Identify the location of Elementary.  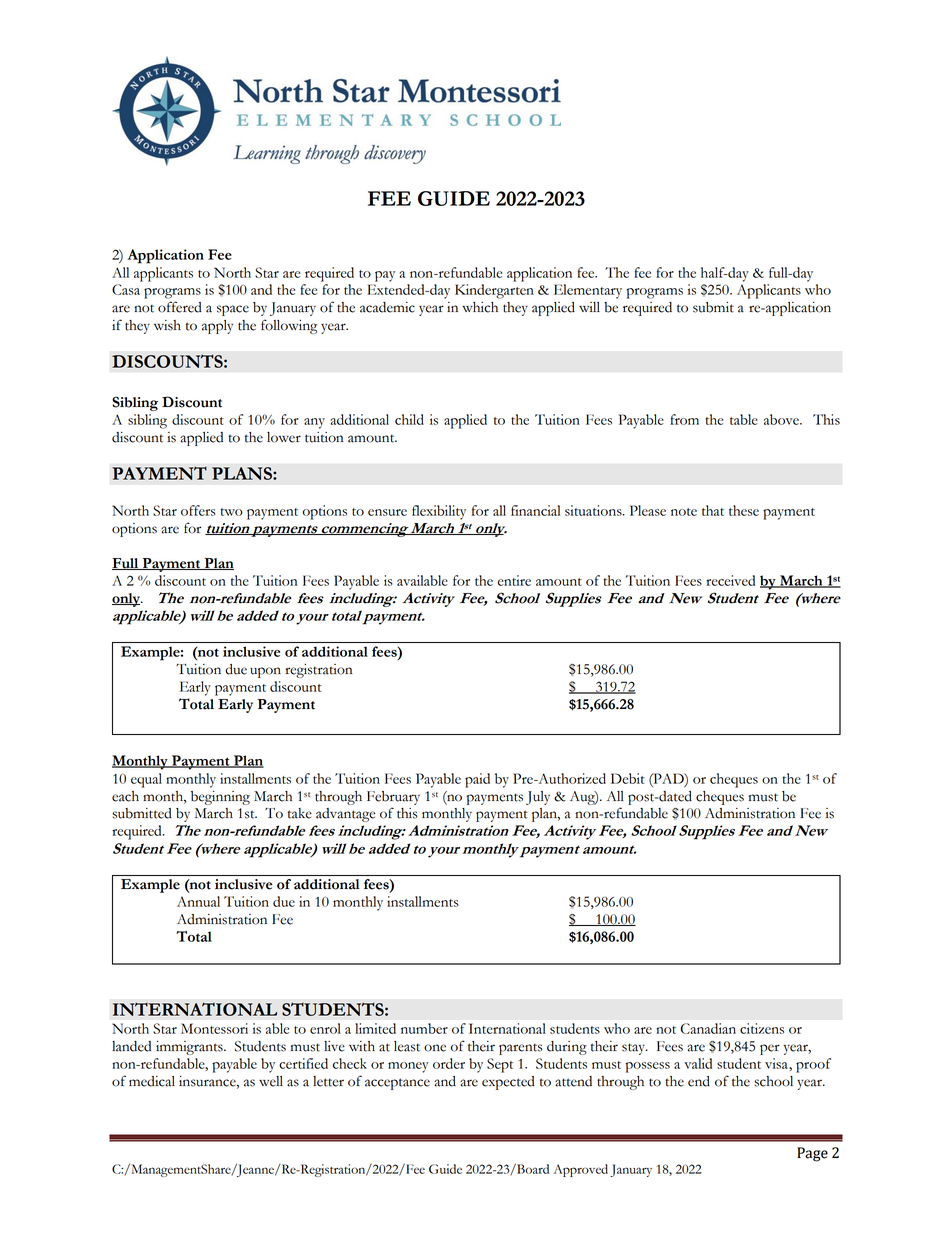
(588, 291).
